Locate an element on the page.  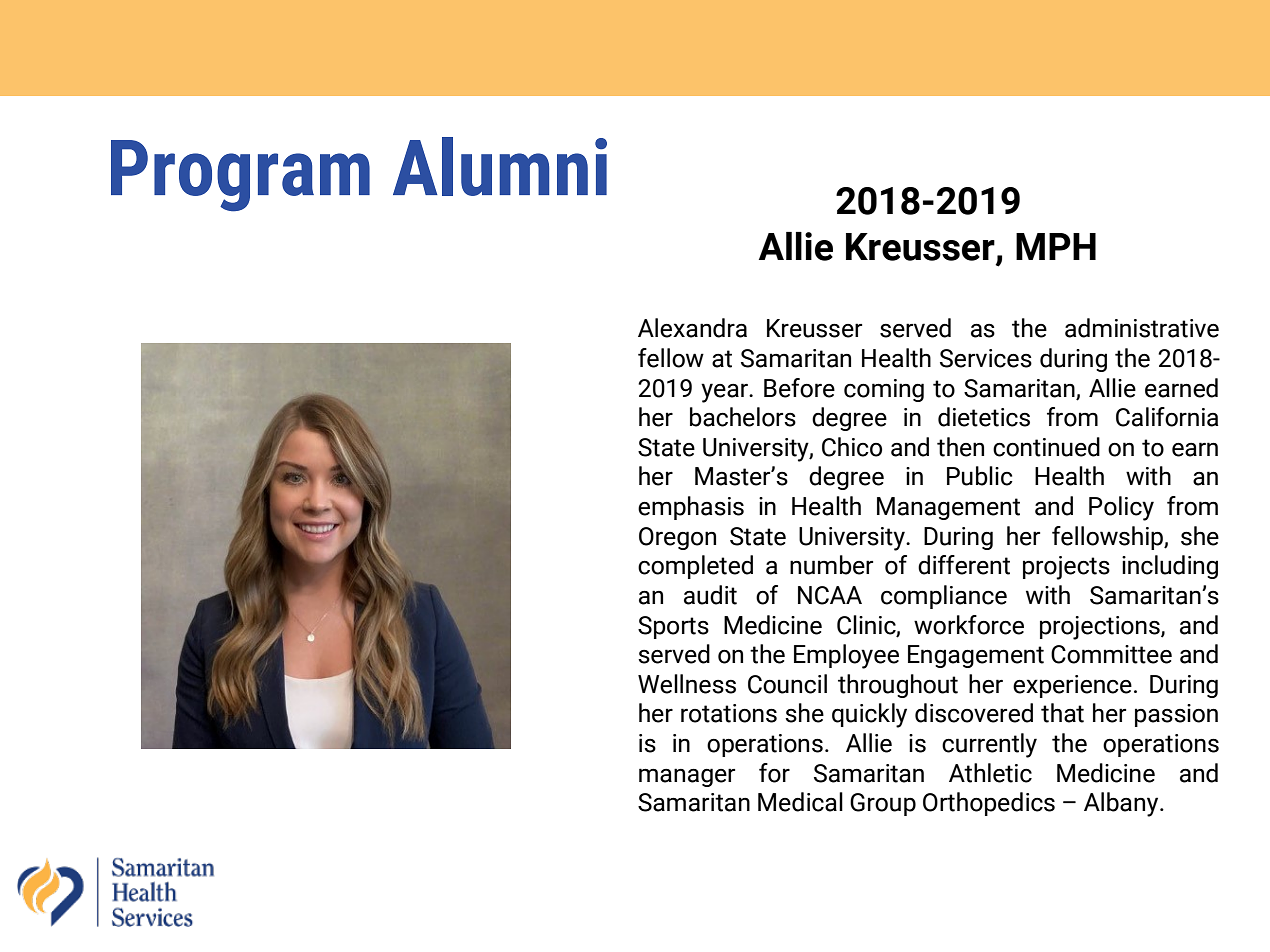
manager is located at coordinates (687, 777).
